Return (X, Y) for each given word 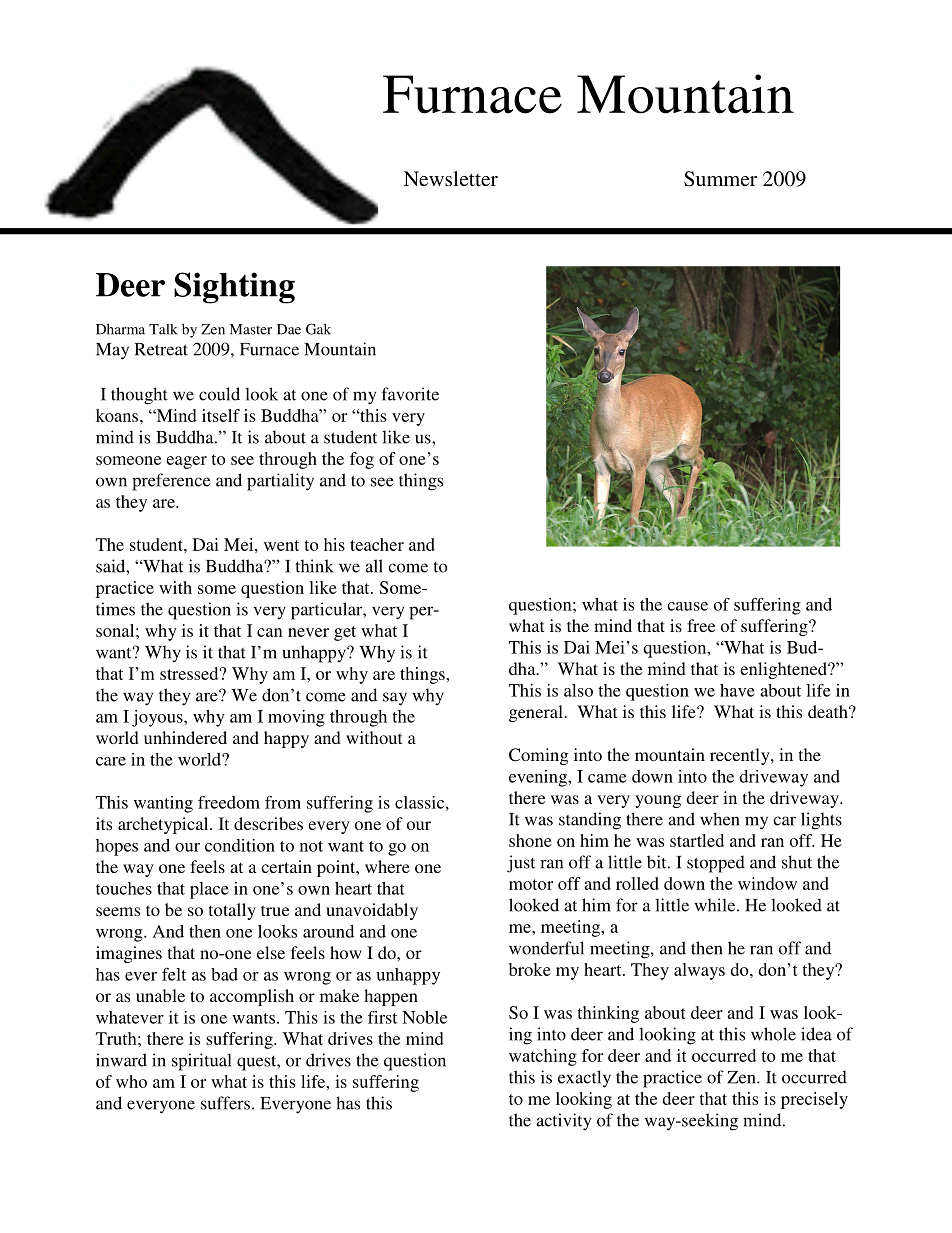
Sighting (234, 288)
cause (687, 606)
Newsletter (451, 178)
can (270, 632)
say (395, 699)
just (521, 864)
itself (221, 415)
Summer (720, 179)
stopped (716, 864)
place (209, 890)
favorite (410, 394)
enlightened (784, 670)
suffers (225, 1103)
